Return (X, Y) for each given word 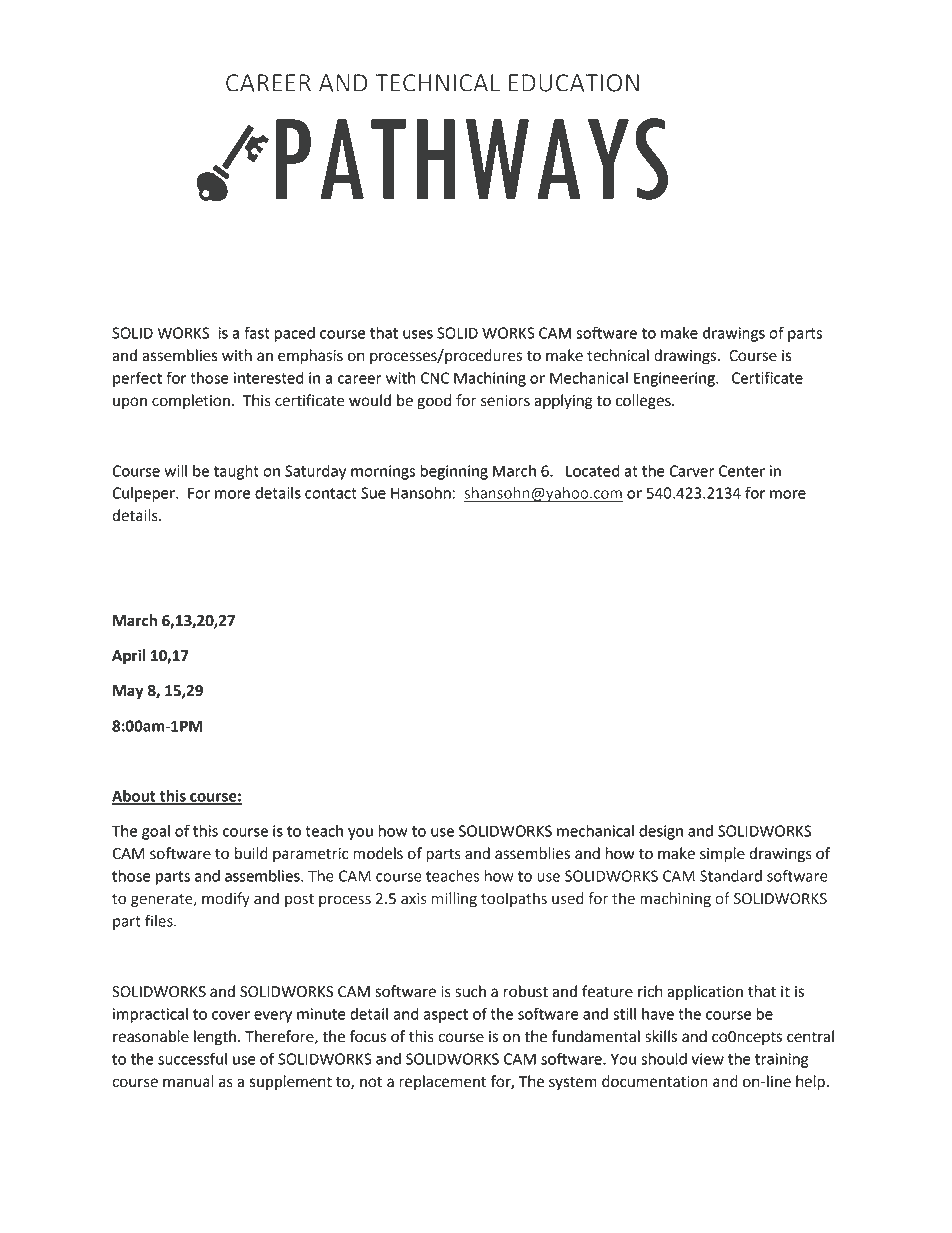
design (661, 832)
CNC (435, 378)
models (378, 853)
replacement (442, 1082)
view (707, 1059)
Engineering (675, 379)
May (128, 692)
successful (192, 1058)
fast (257, 332)
